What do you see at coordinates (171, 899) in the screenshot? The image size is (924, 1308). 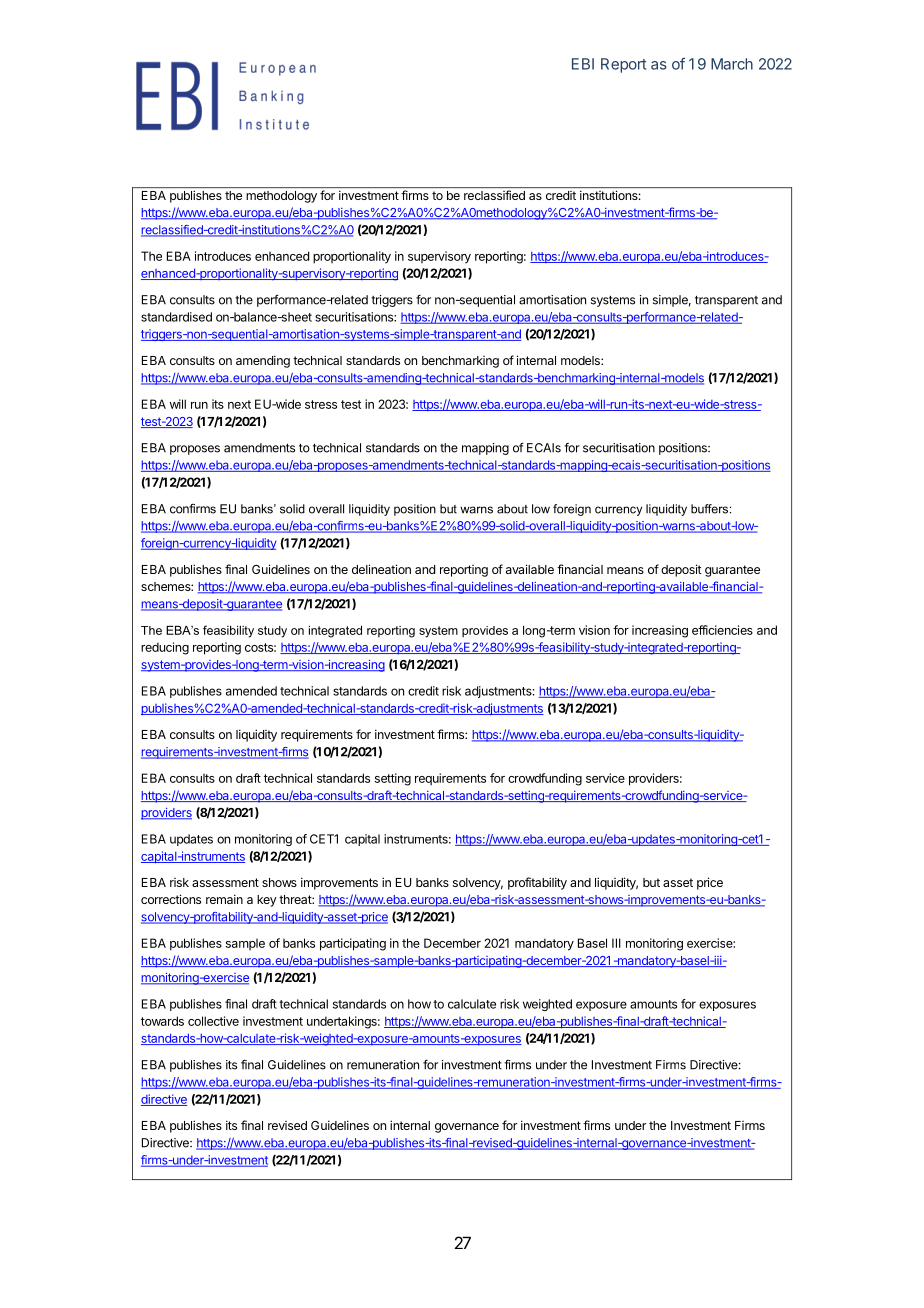 I see `corrections` at bounding box center [171, 899].
